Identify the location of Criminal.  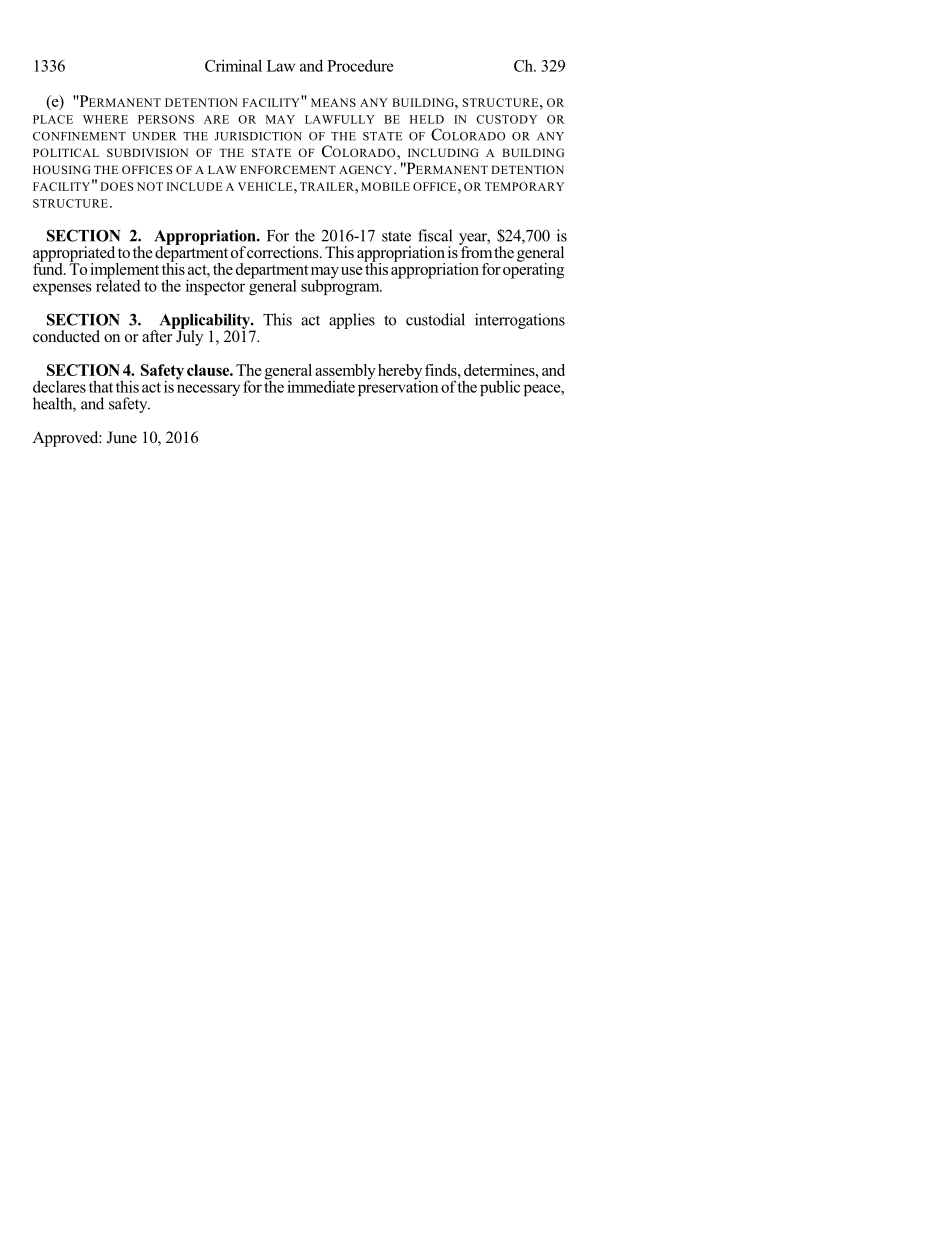
(233, 65).
